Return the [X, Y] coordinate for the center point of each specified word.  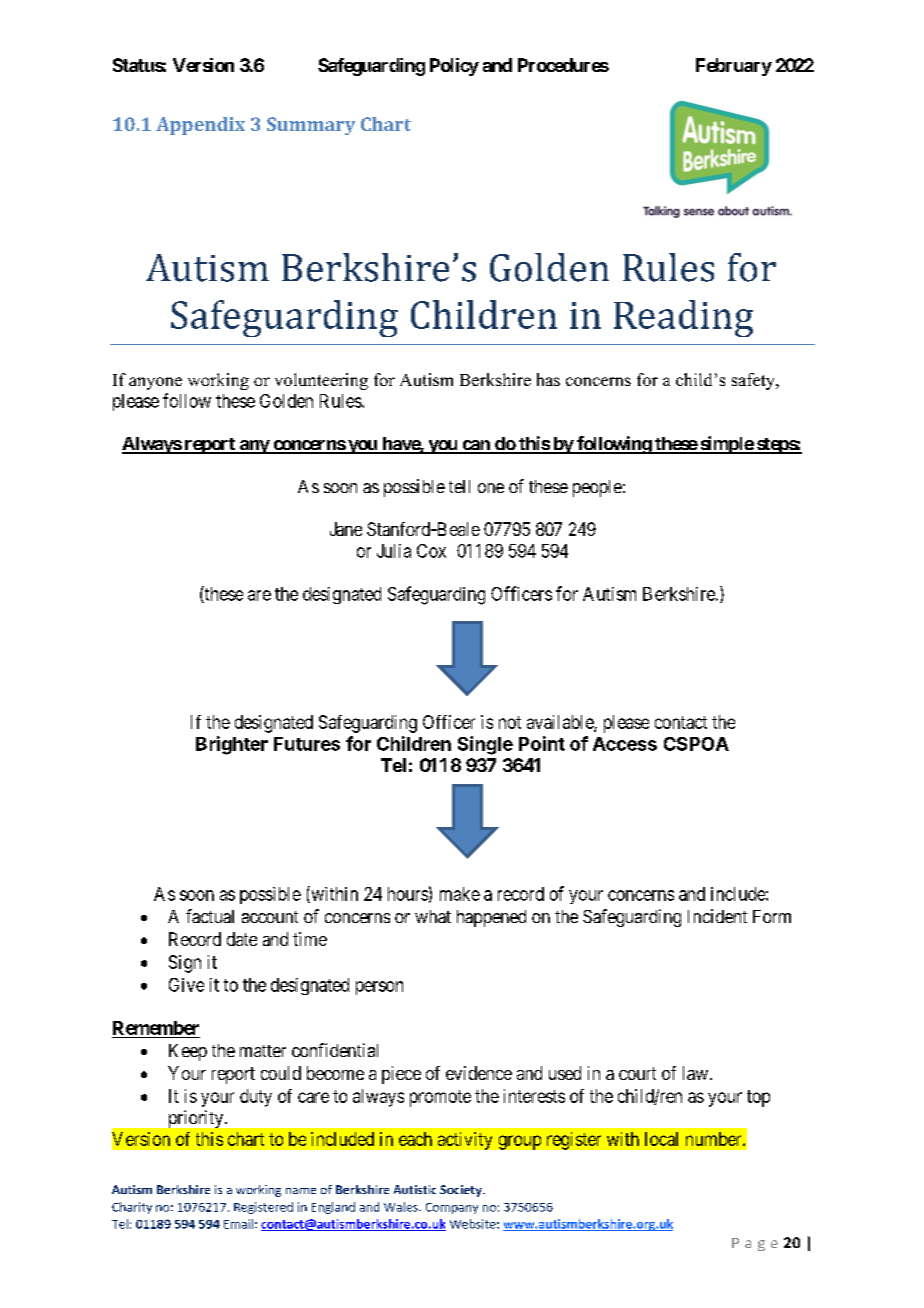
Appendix [200, 126]
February [734, 67]
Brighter [232, 745]
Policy [454, 67]
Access [625, 744]
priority [197, 1119]
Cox [431, 551]
